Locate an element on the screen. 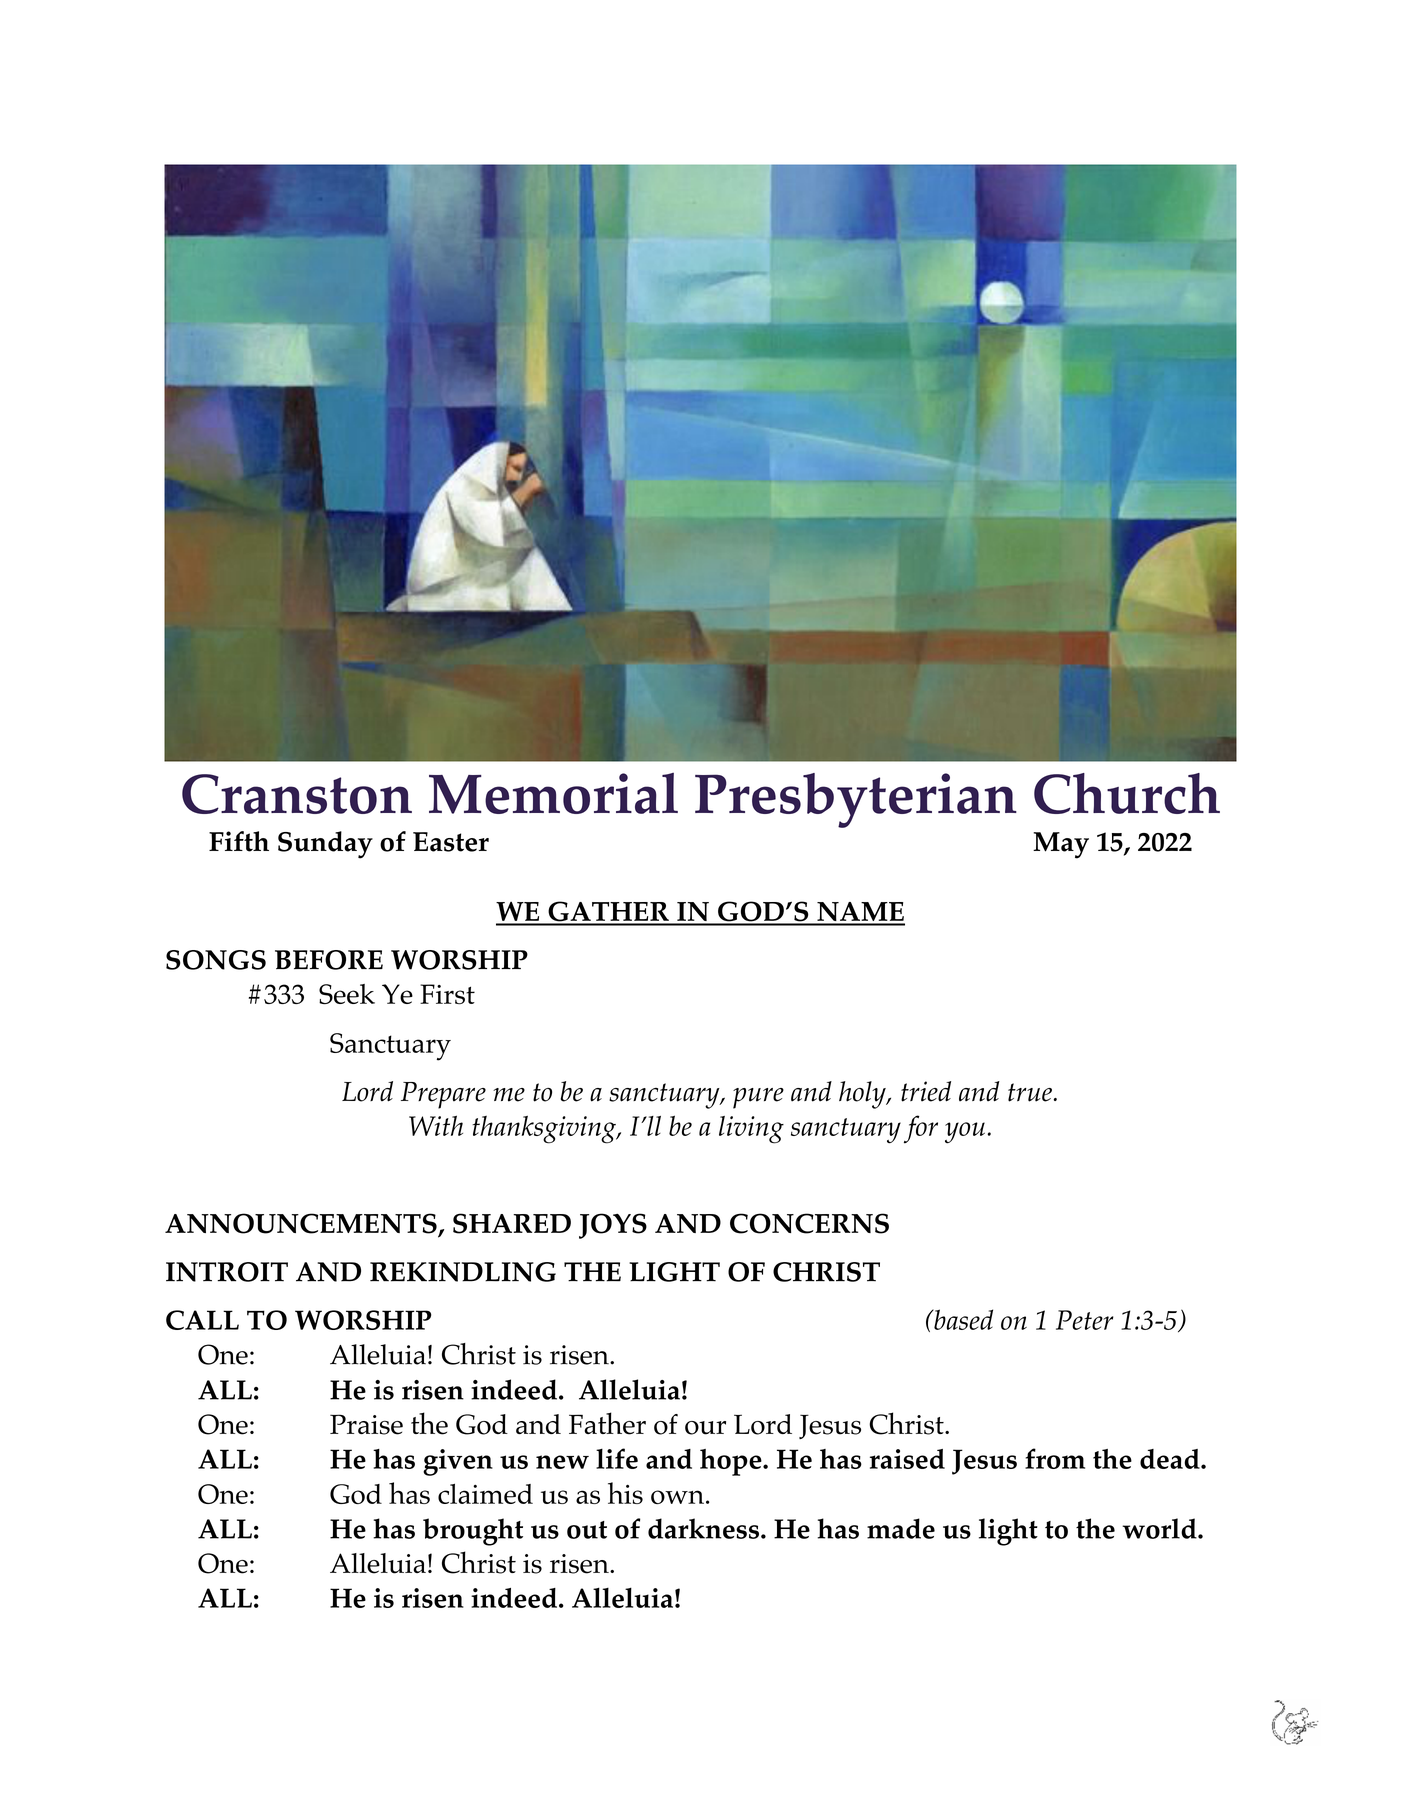 Image resolution: width=1401 pixels, height=1813 pixels. Cranston is located at coordinates (297, 794).
